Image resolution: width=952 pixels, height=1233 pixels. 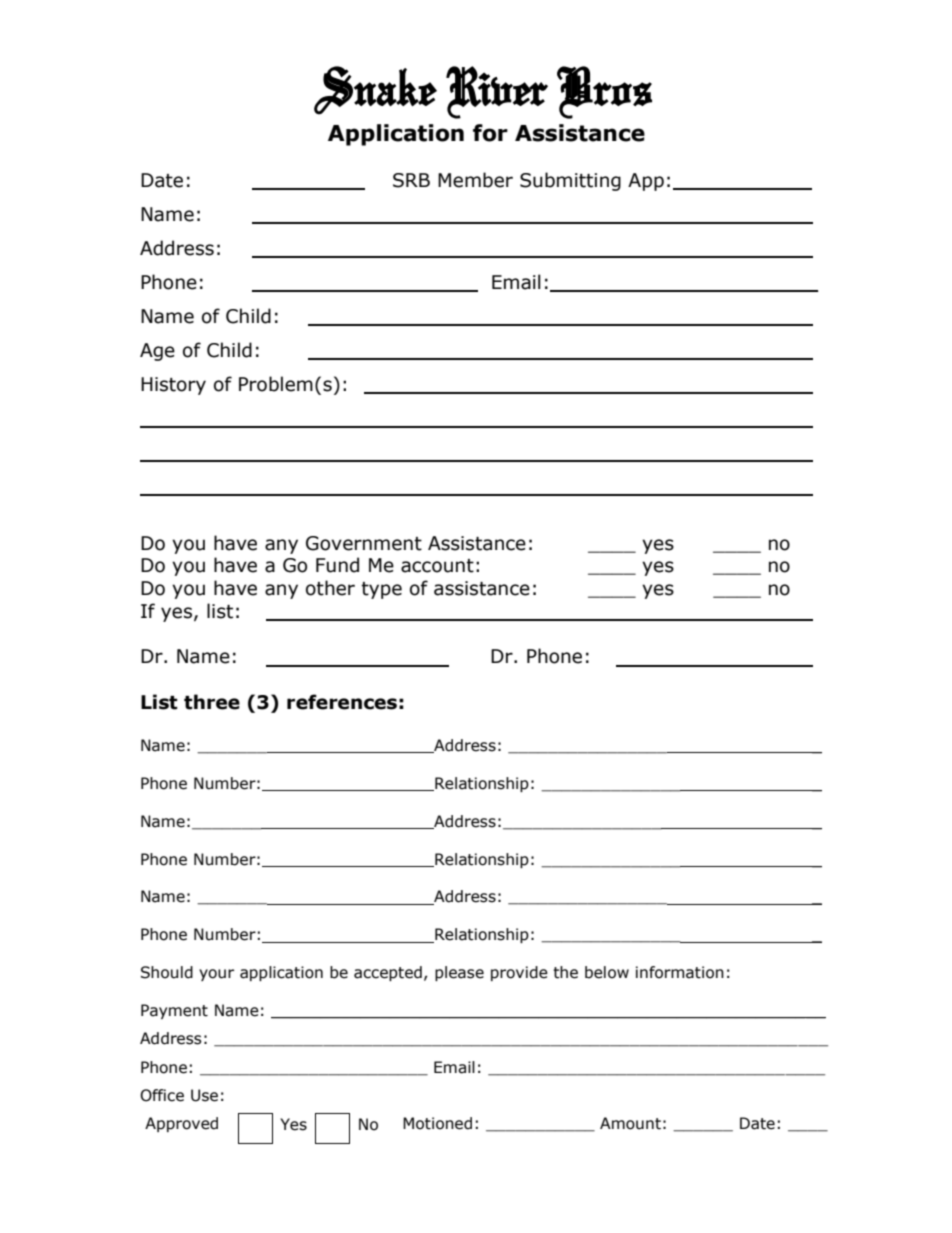 I want to click on type, so click(x=381, y=590).
